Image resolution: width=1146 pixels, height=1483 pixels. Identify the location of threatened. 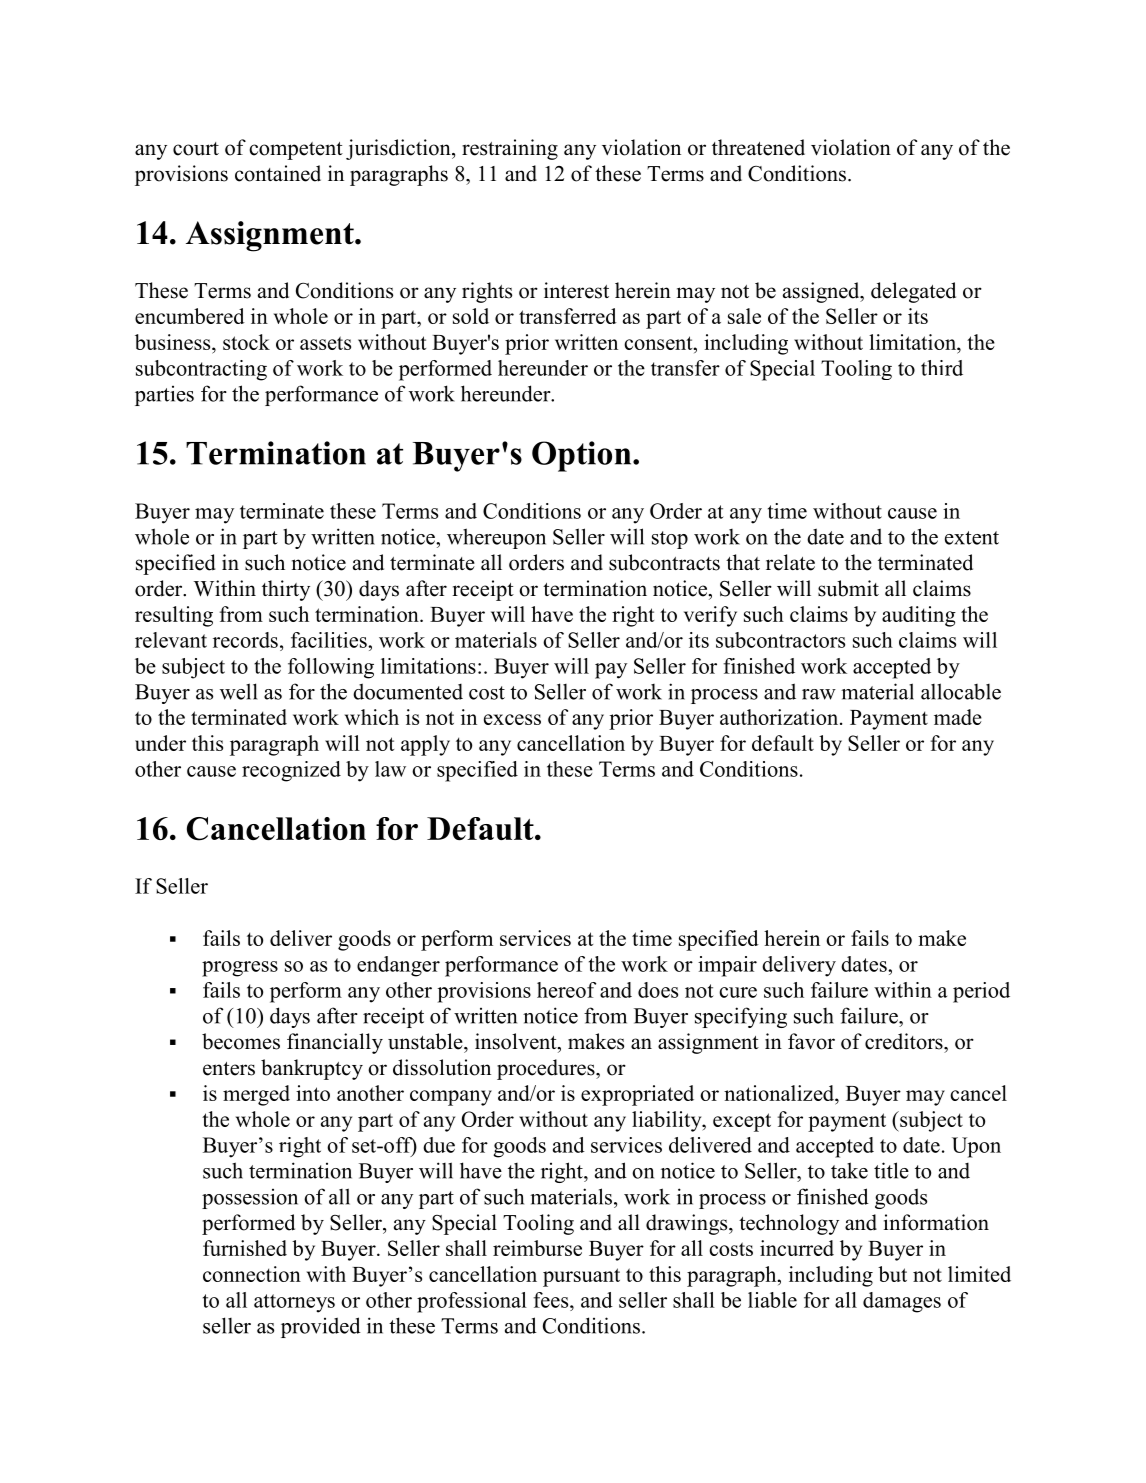
(758, 147).
